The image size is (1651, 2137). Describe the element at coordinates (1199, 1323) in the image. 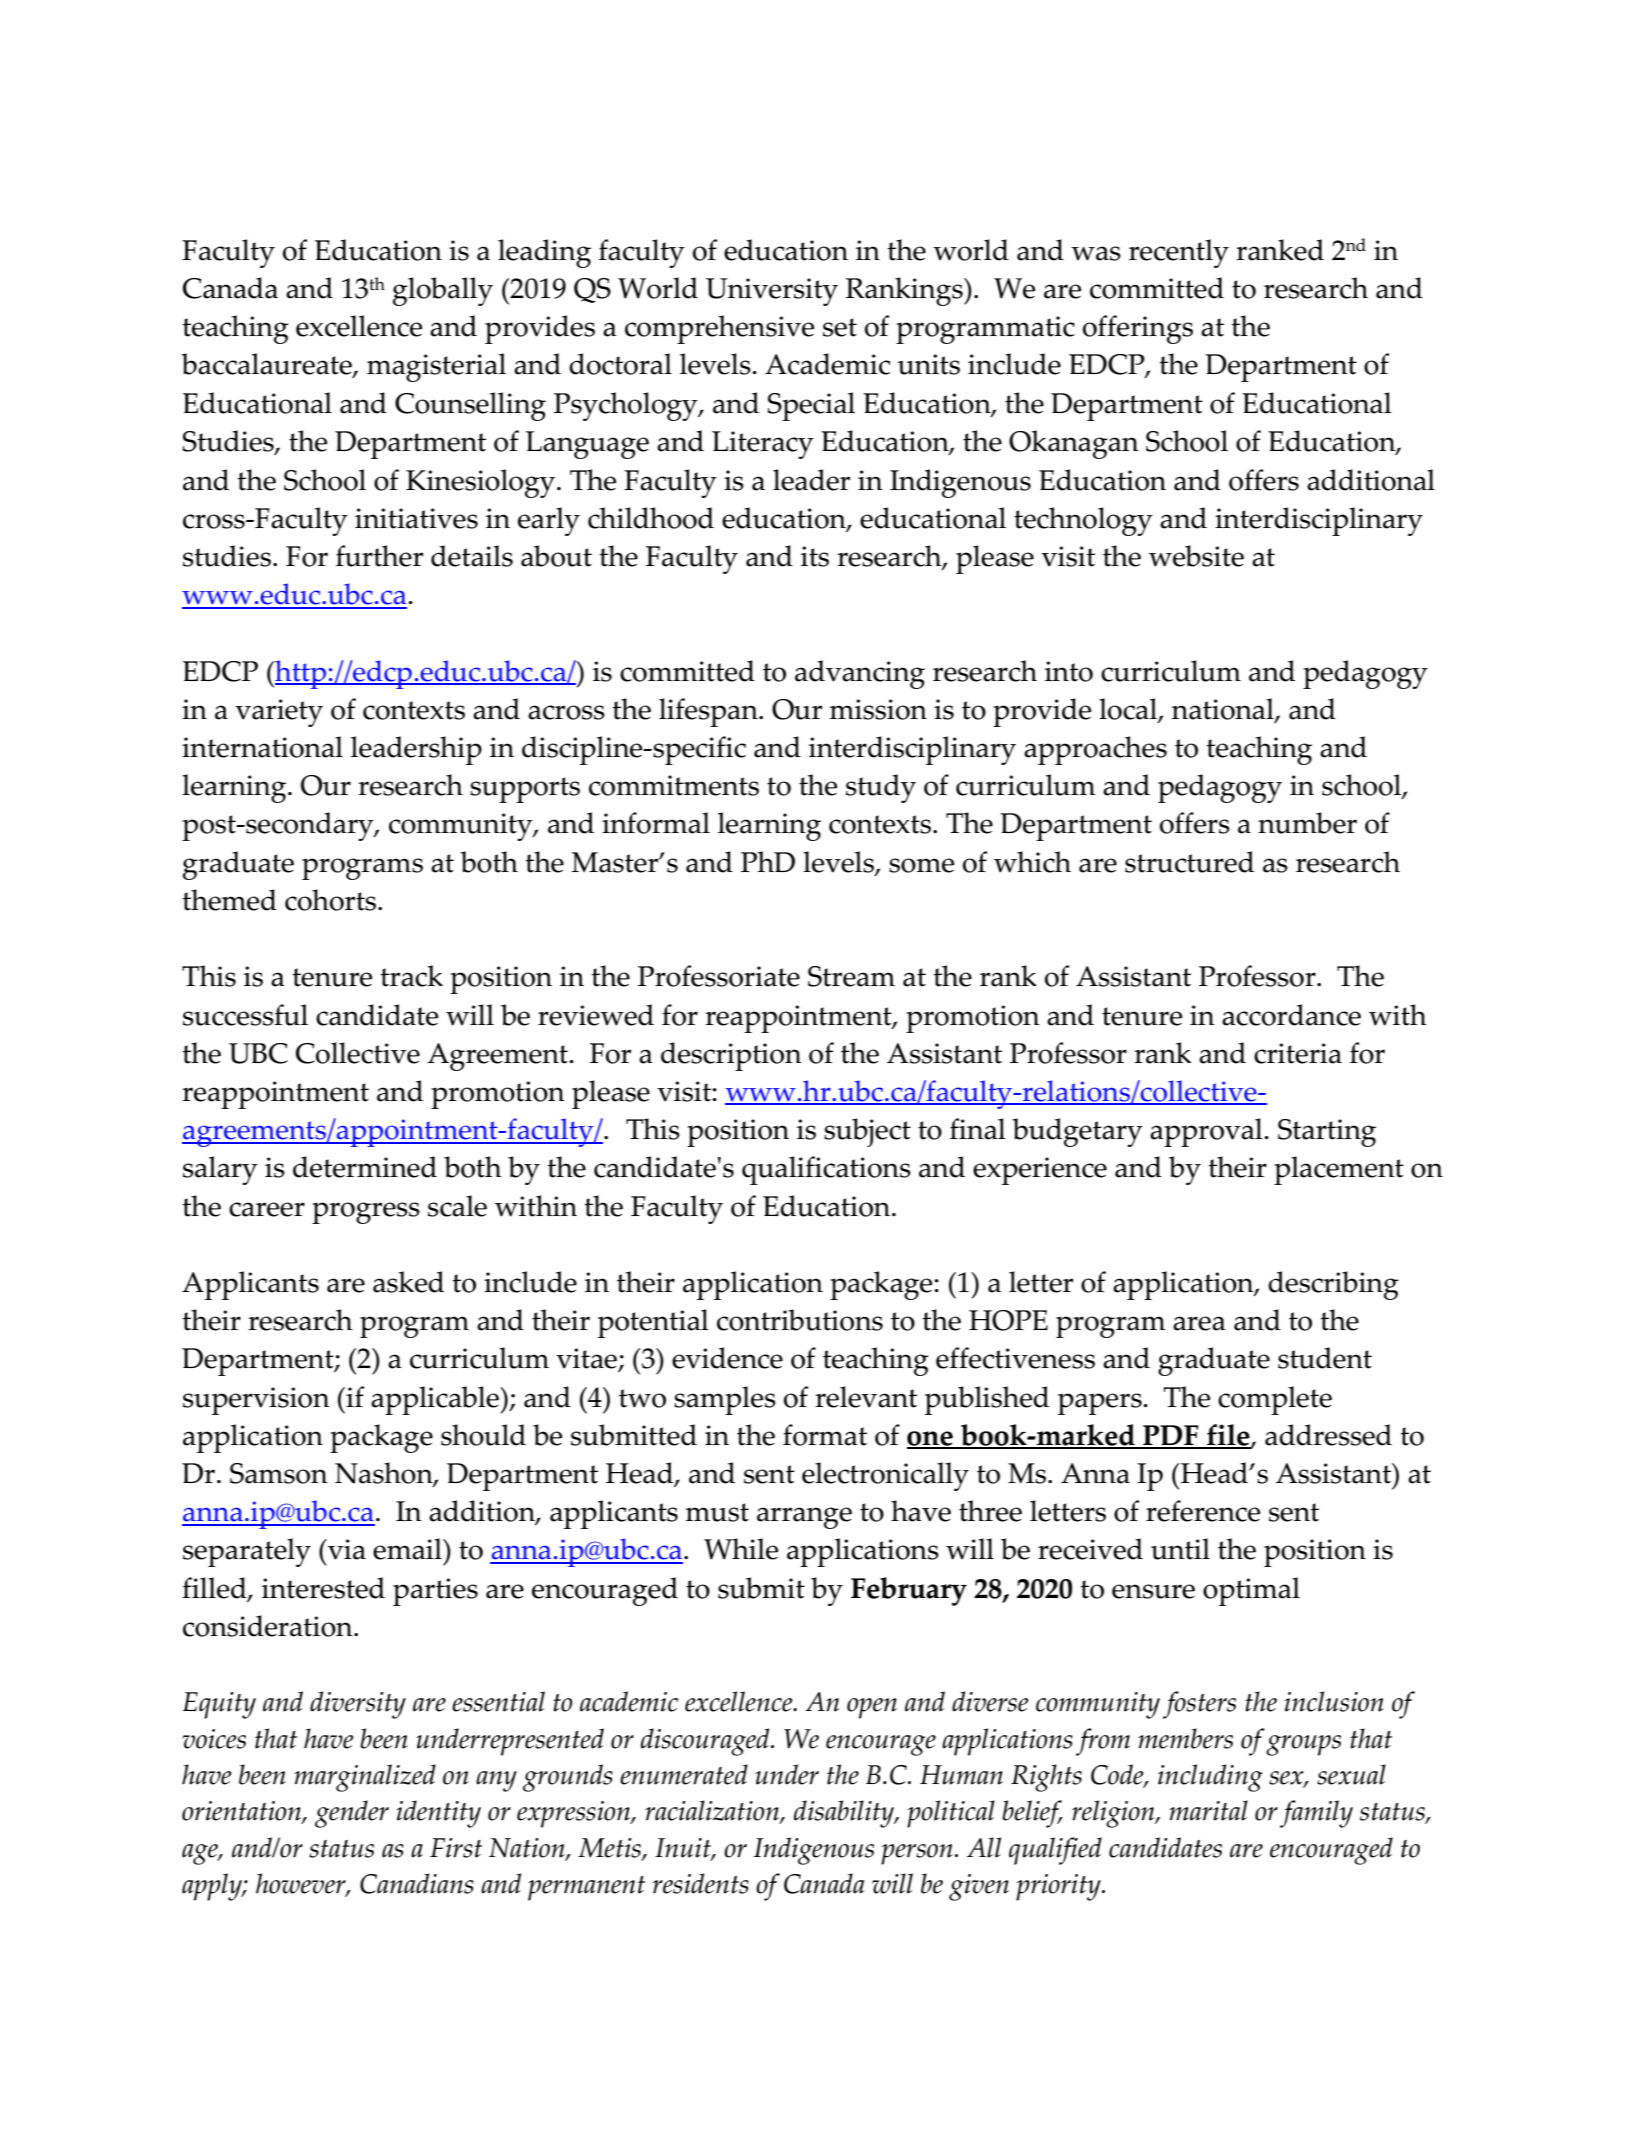

I see `area` at that location.
